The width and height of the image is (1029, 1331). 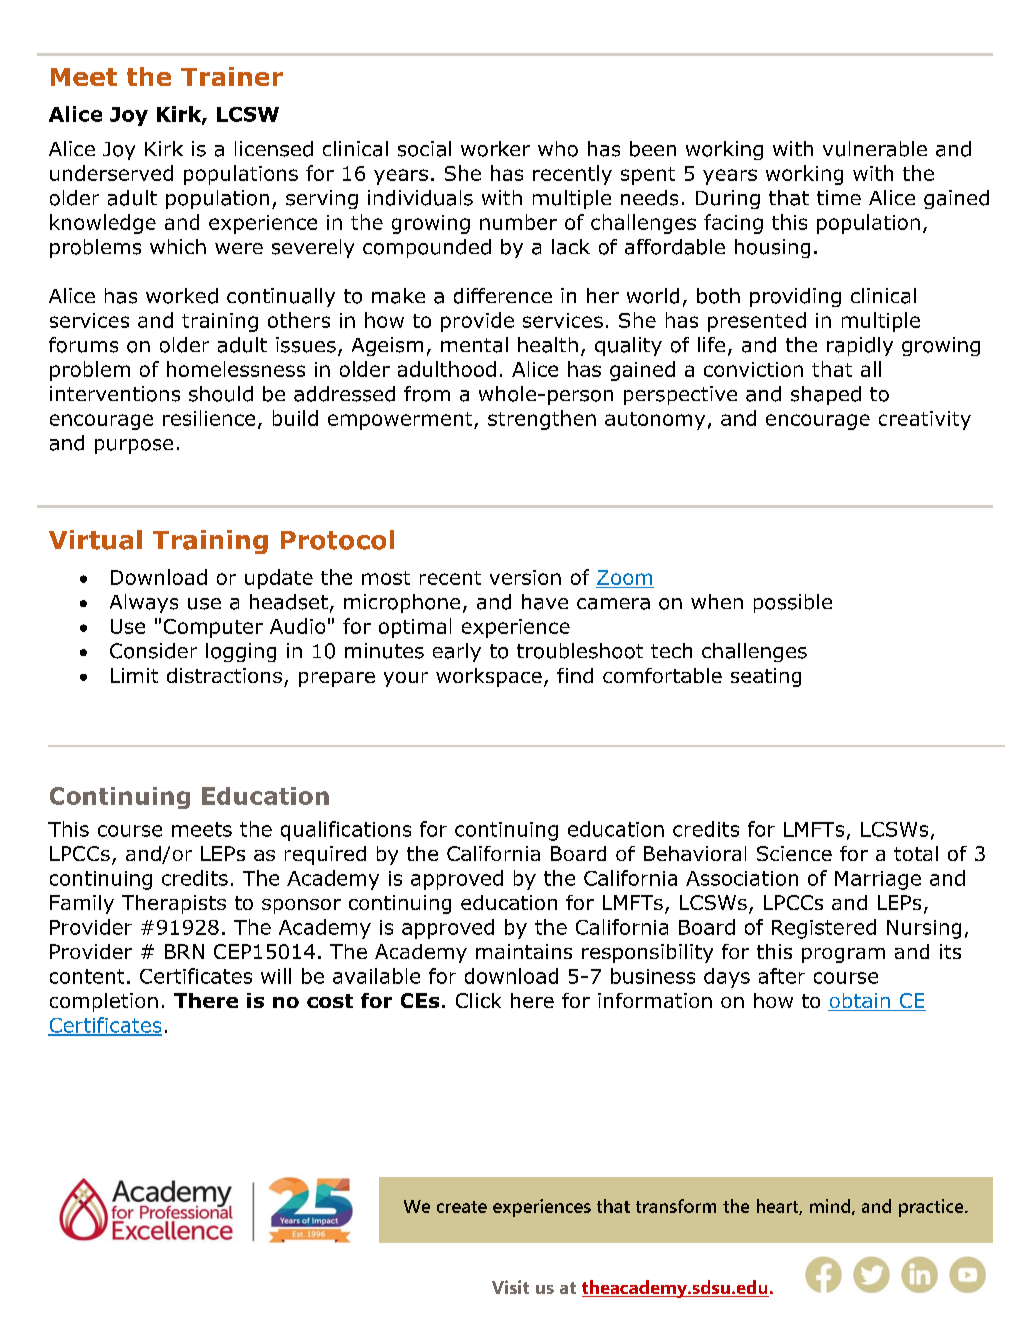 I want to click on create, so click(x=462, y=1207).
